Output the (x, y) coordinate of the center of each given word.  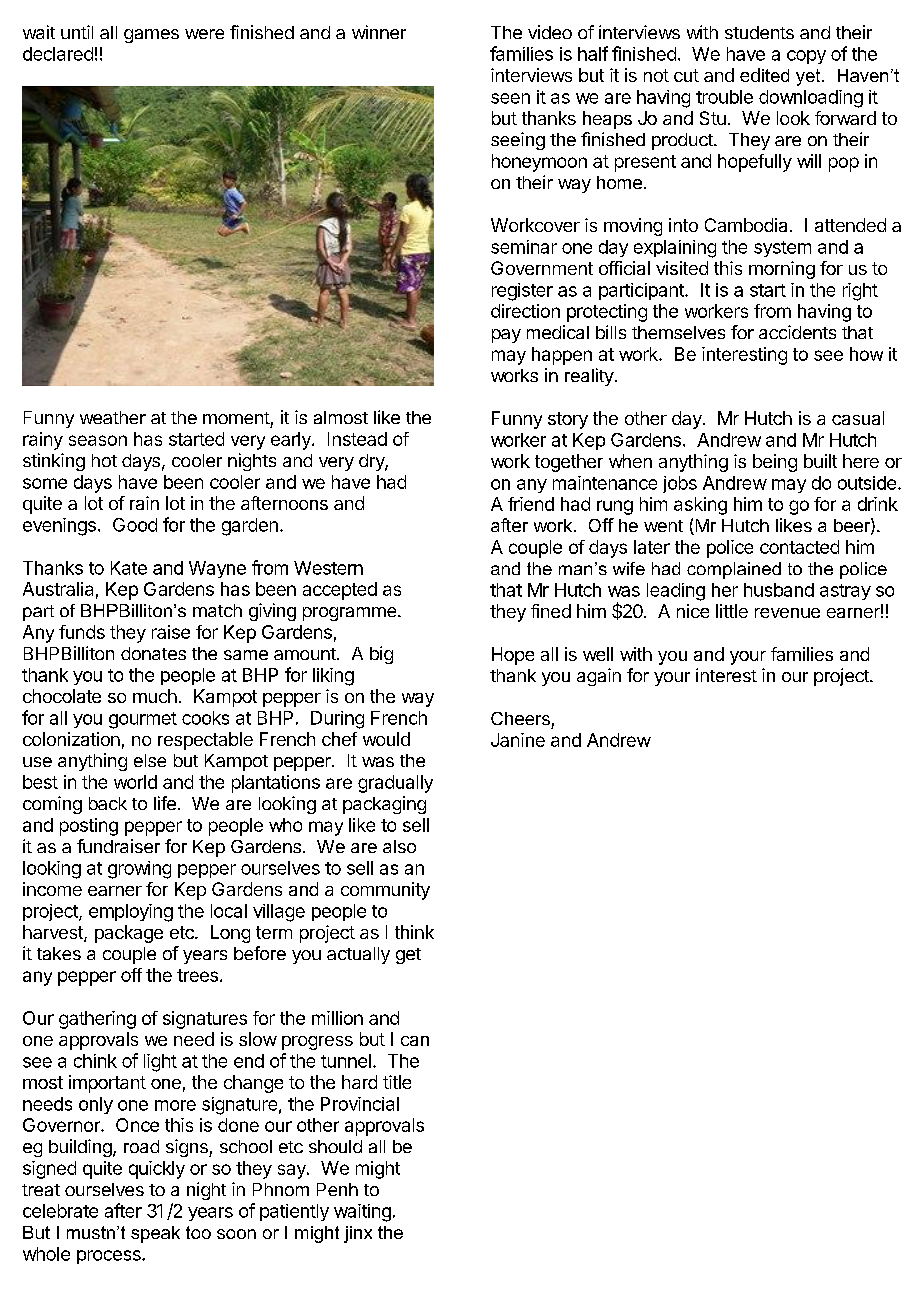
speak (155, 1234)
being (775, 463)
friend (531, 504)
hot (104, 460)
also (399, 846)
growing (139, 870)
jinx (358, 1234)
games (151, 36)
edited (764, 75)
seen (510, 98)
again (599, 677)
